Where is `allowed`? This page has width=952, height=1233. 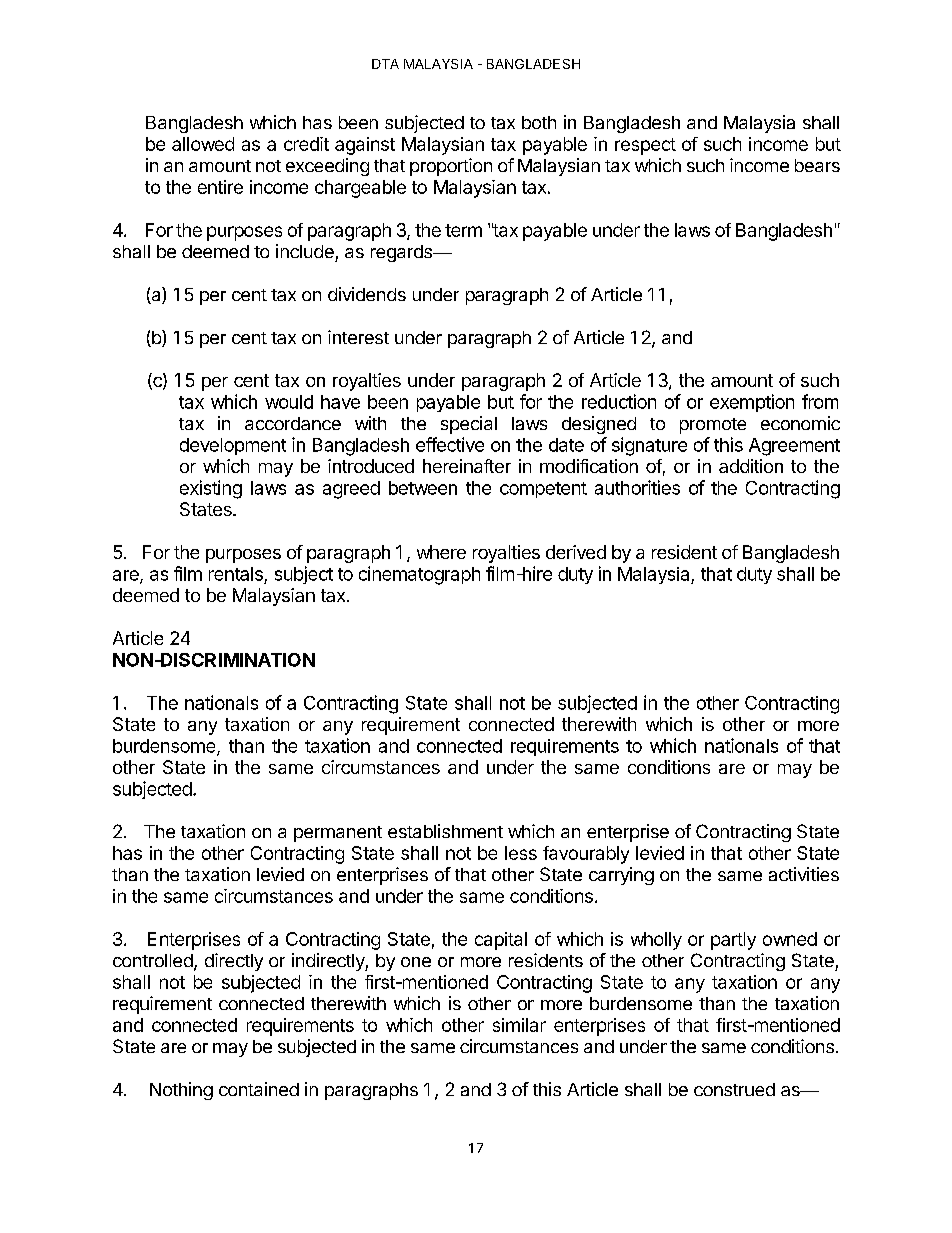
allowed is located at coordinates (203, 144).
